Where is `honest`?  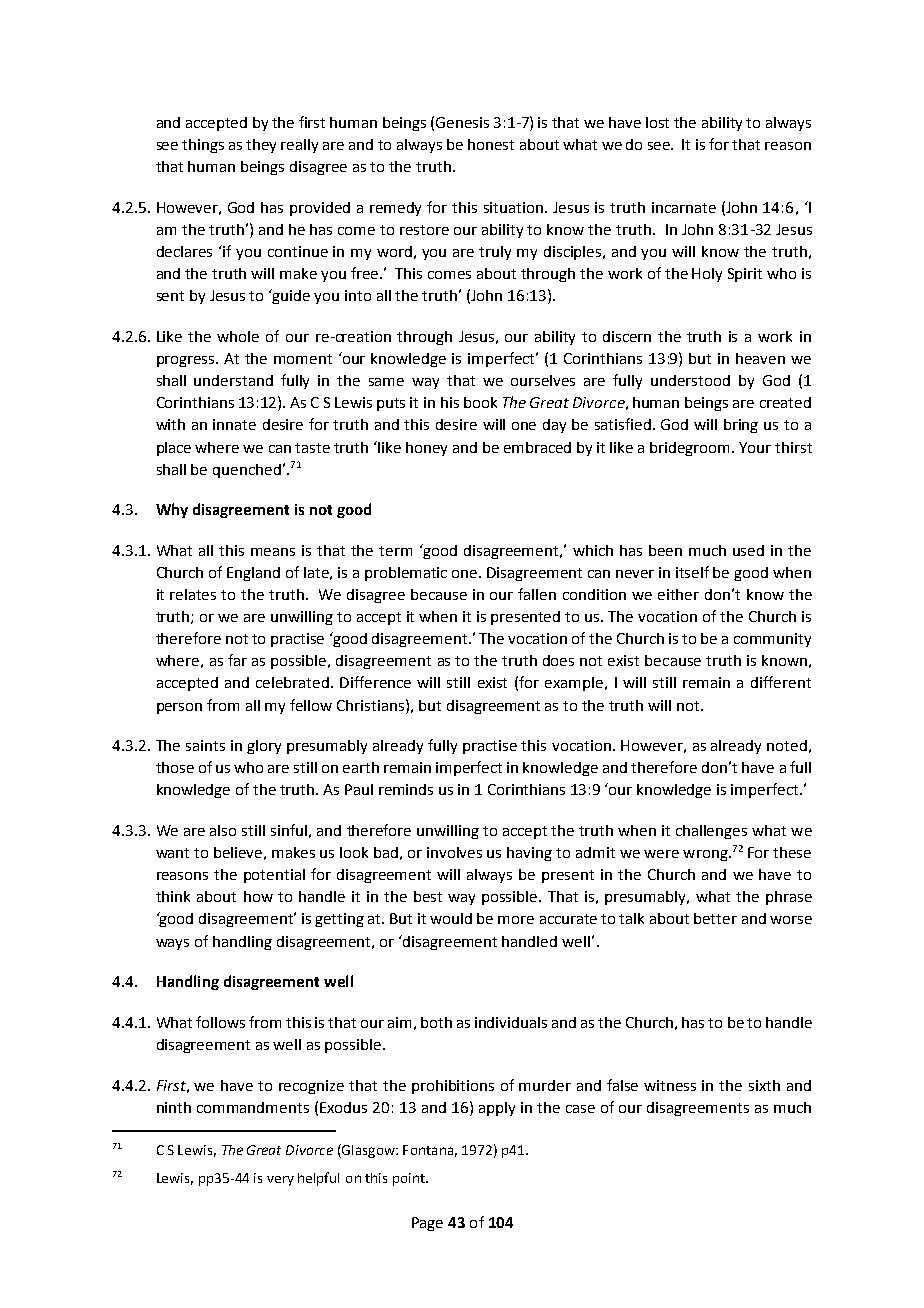
honest is located at coordinates (491, 144).
